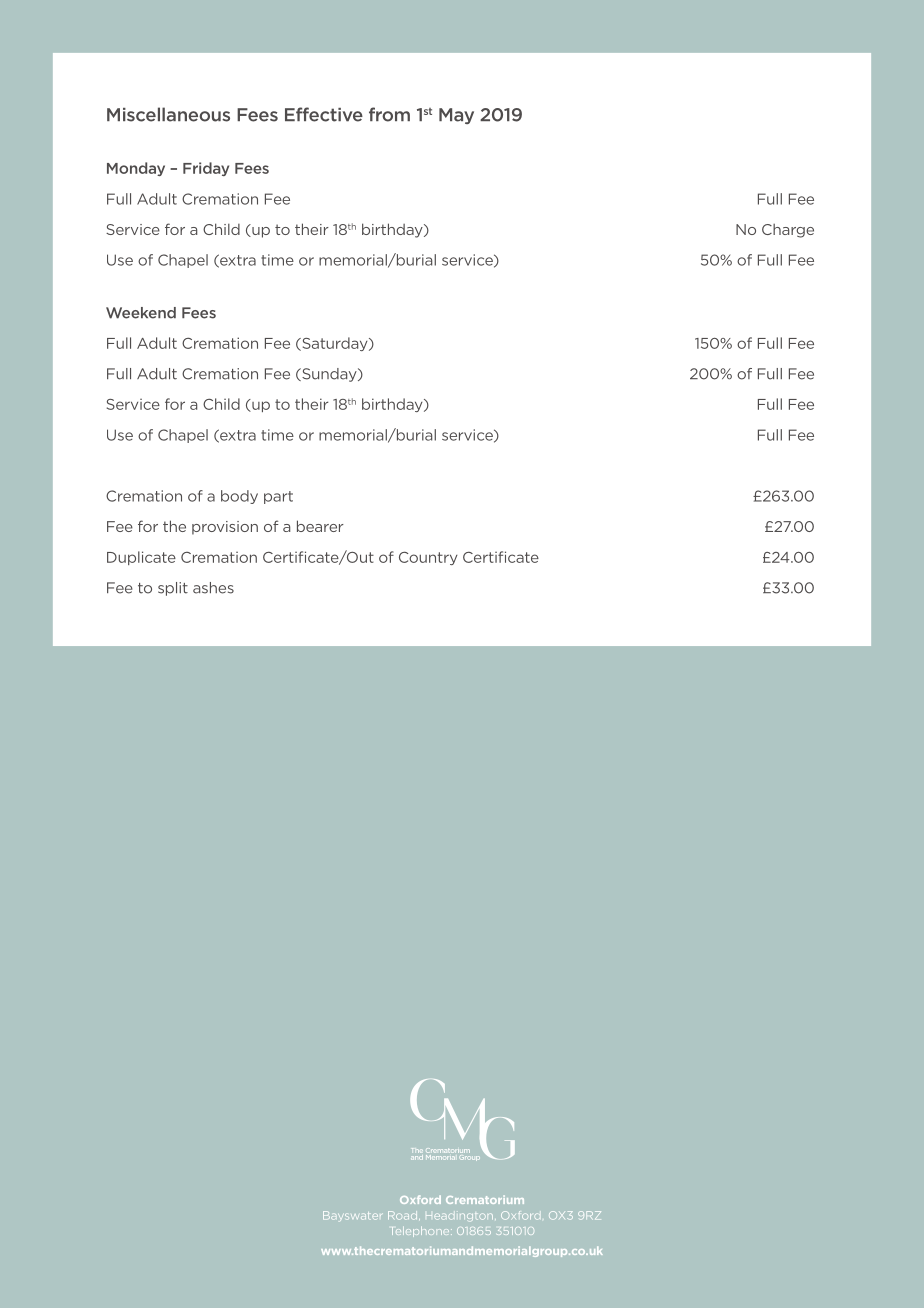 The height and width of the image is (1308, 924). What do you see at coordinates (428, 558) in the image?
I see `Country` at bounding box center [428, 558].
